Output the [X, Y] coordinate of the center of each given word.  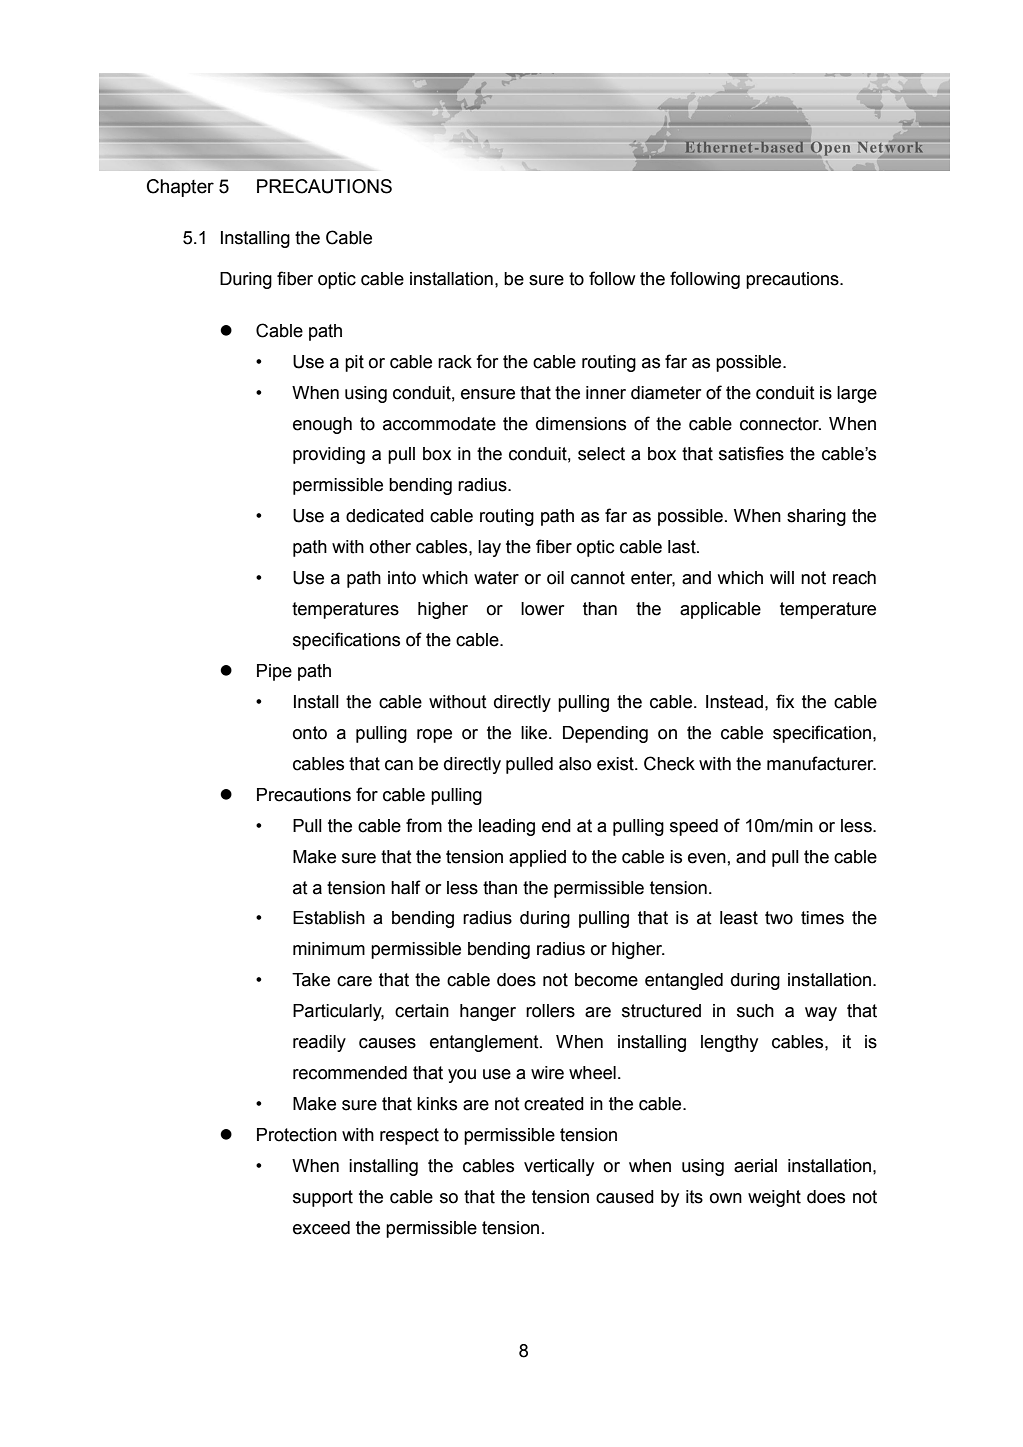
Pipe [274, 672]
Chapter [180, 188]
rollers [550, 1011]
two [779, 918]
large [857, 394]
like [535, 733]
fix [785, 701]
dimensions [581, 424]
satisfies [751, 453]
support [323, 1198]
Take [311, 980]
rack [455, 362]
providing [329, 455]
